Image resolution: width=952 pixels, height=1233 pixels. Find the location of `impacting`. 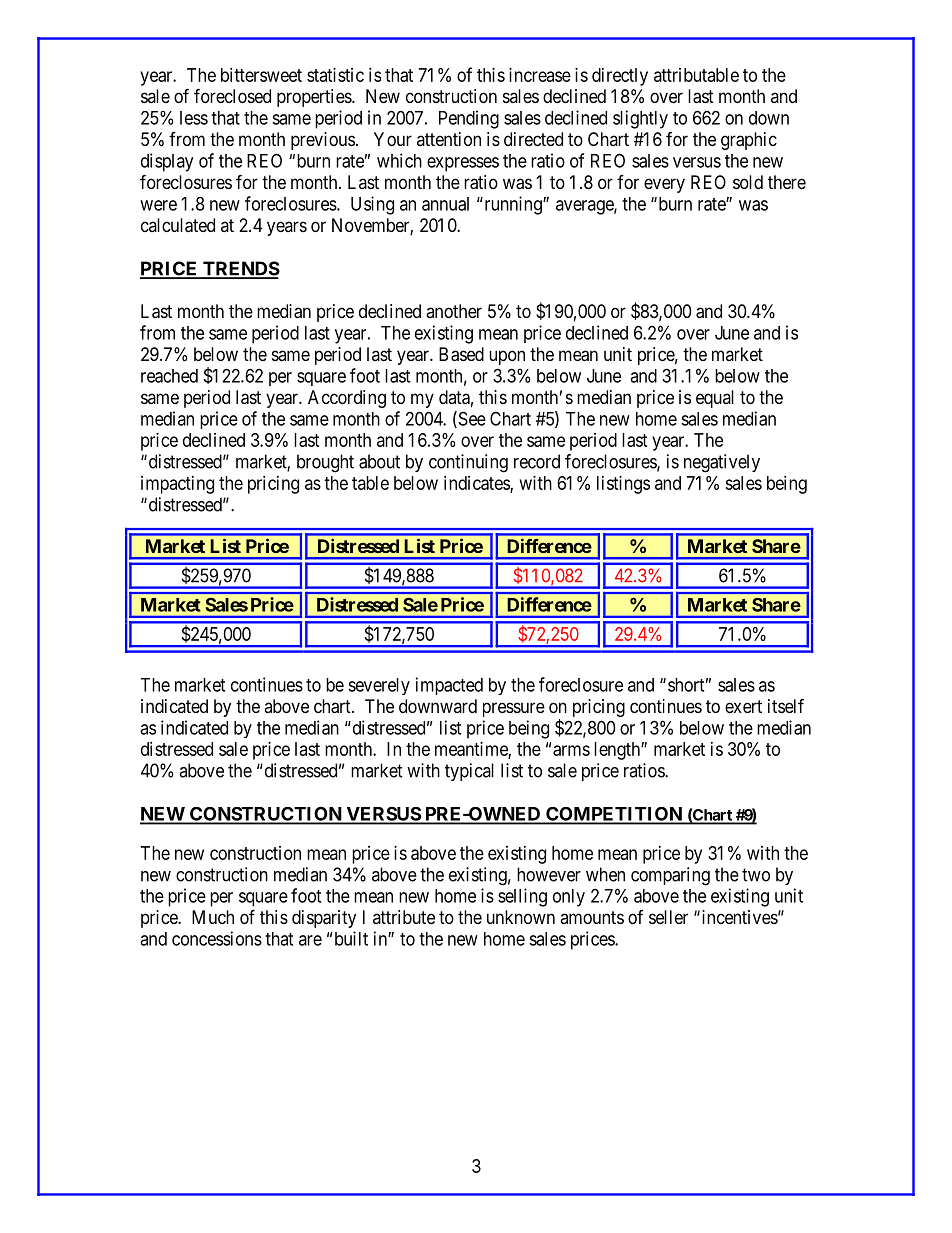

impacting is located at coordinates (177, 485).
